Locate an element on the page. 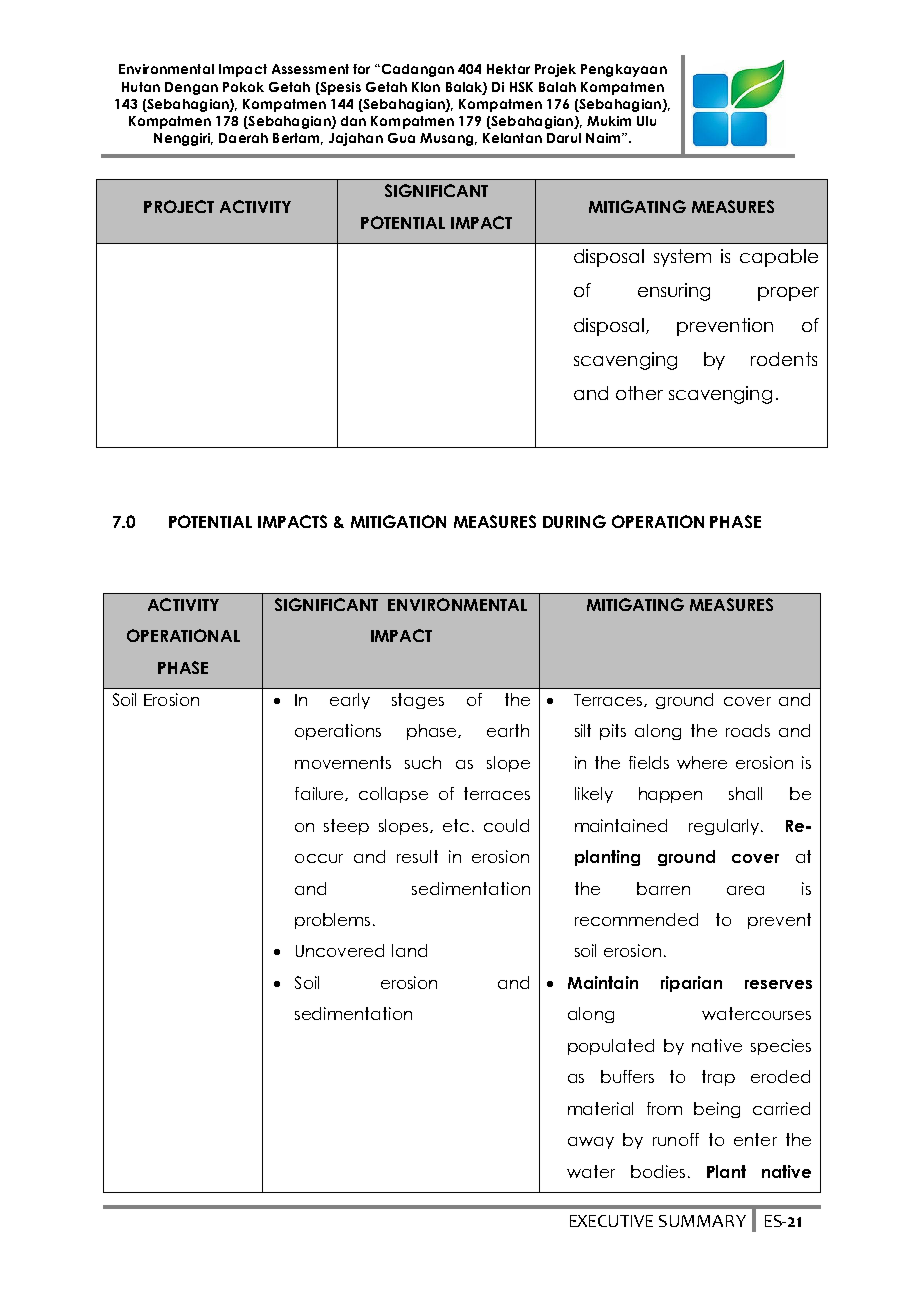 The height and width of the image is (1308, 924). stages is located at coordinates (418, 701).
